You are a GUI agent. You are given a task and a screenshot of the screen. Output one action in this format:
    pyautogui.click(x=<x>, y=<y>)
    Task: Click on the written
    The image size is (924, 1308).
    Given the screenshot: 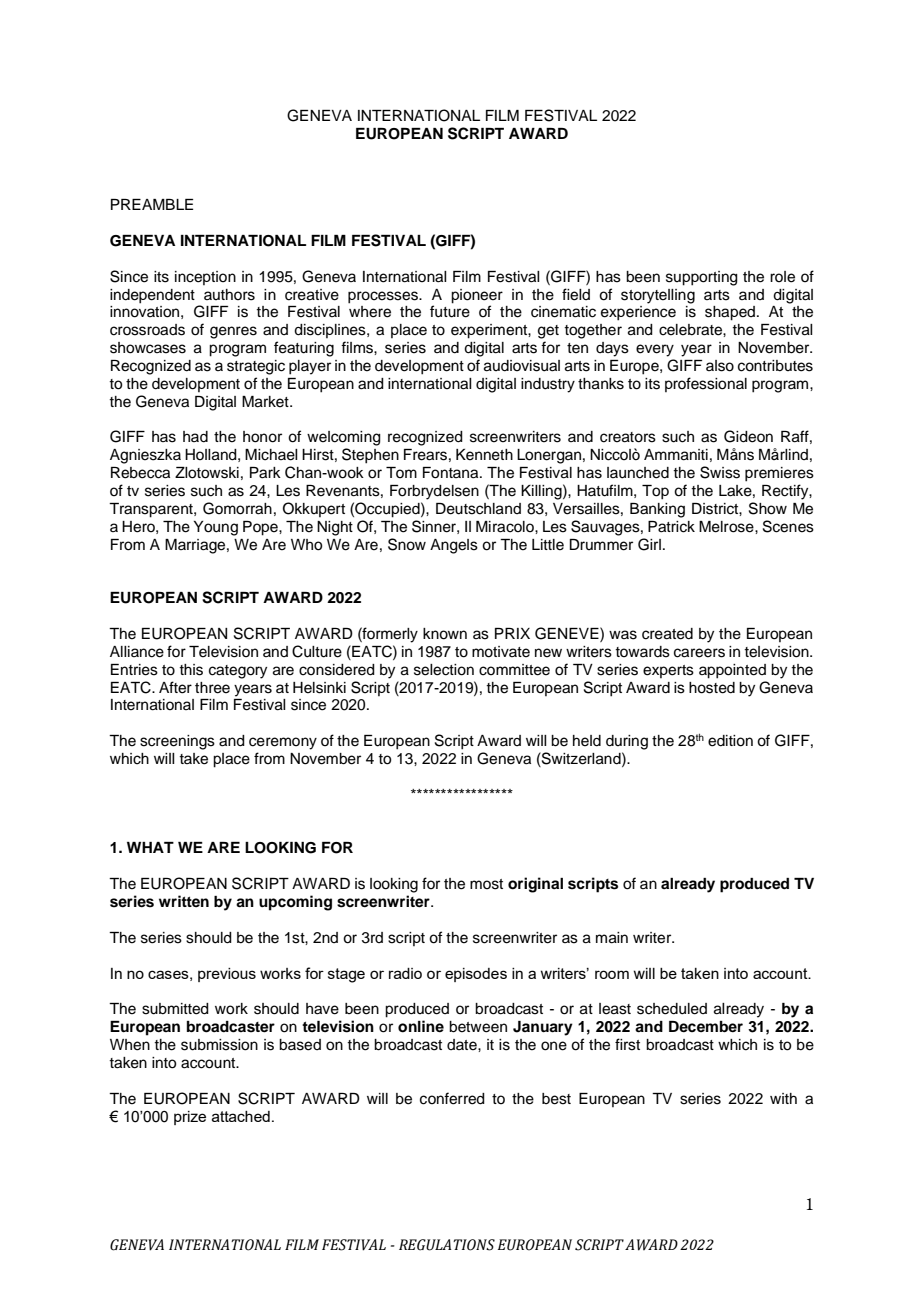 What is the action you would take?
    pyautogui.click(x=184, y=901)
